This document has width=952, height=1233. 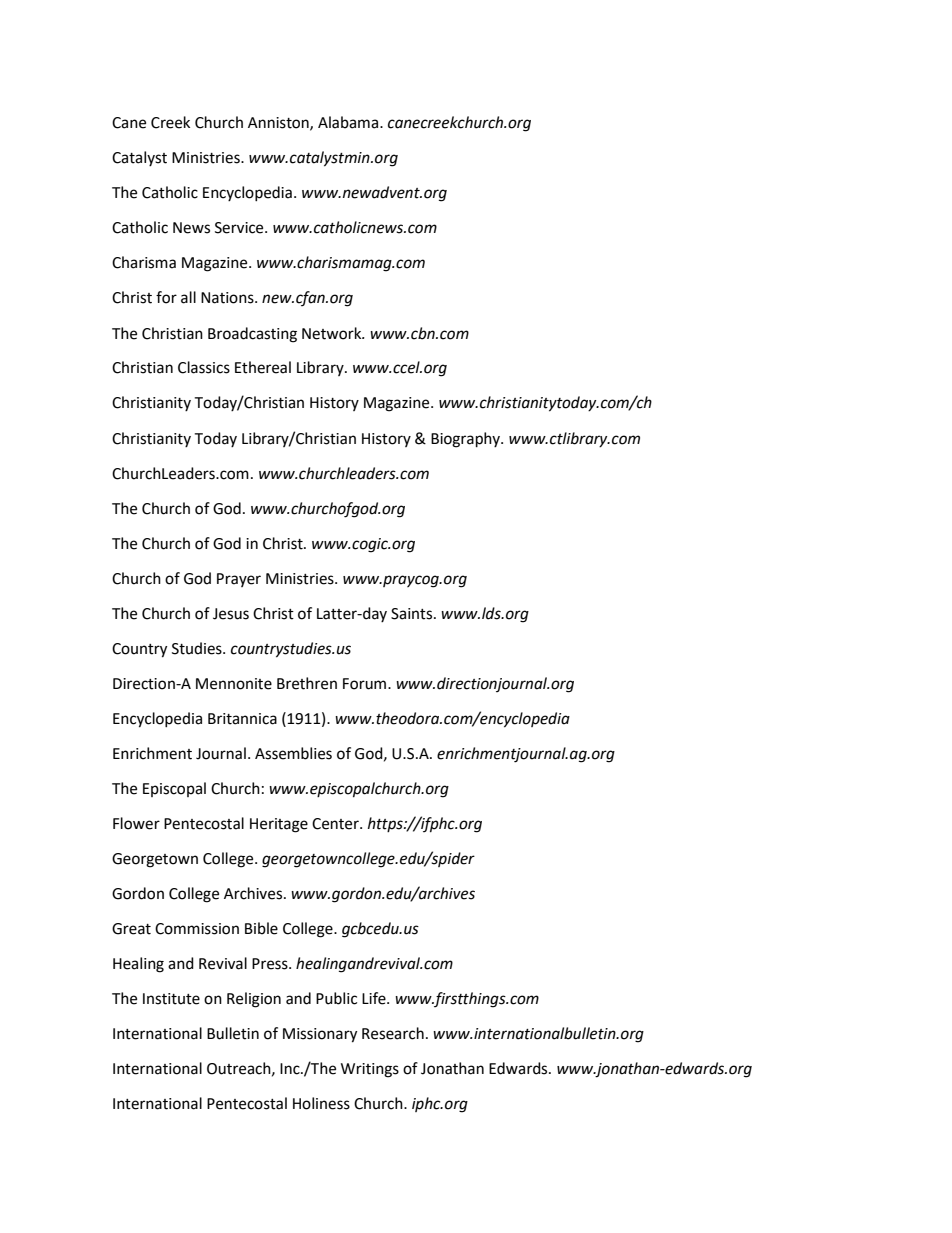 What do you see at coordinates (349, 122) in the document?
I see `Alabama` at bounding box center [349, 122].
